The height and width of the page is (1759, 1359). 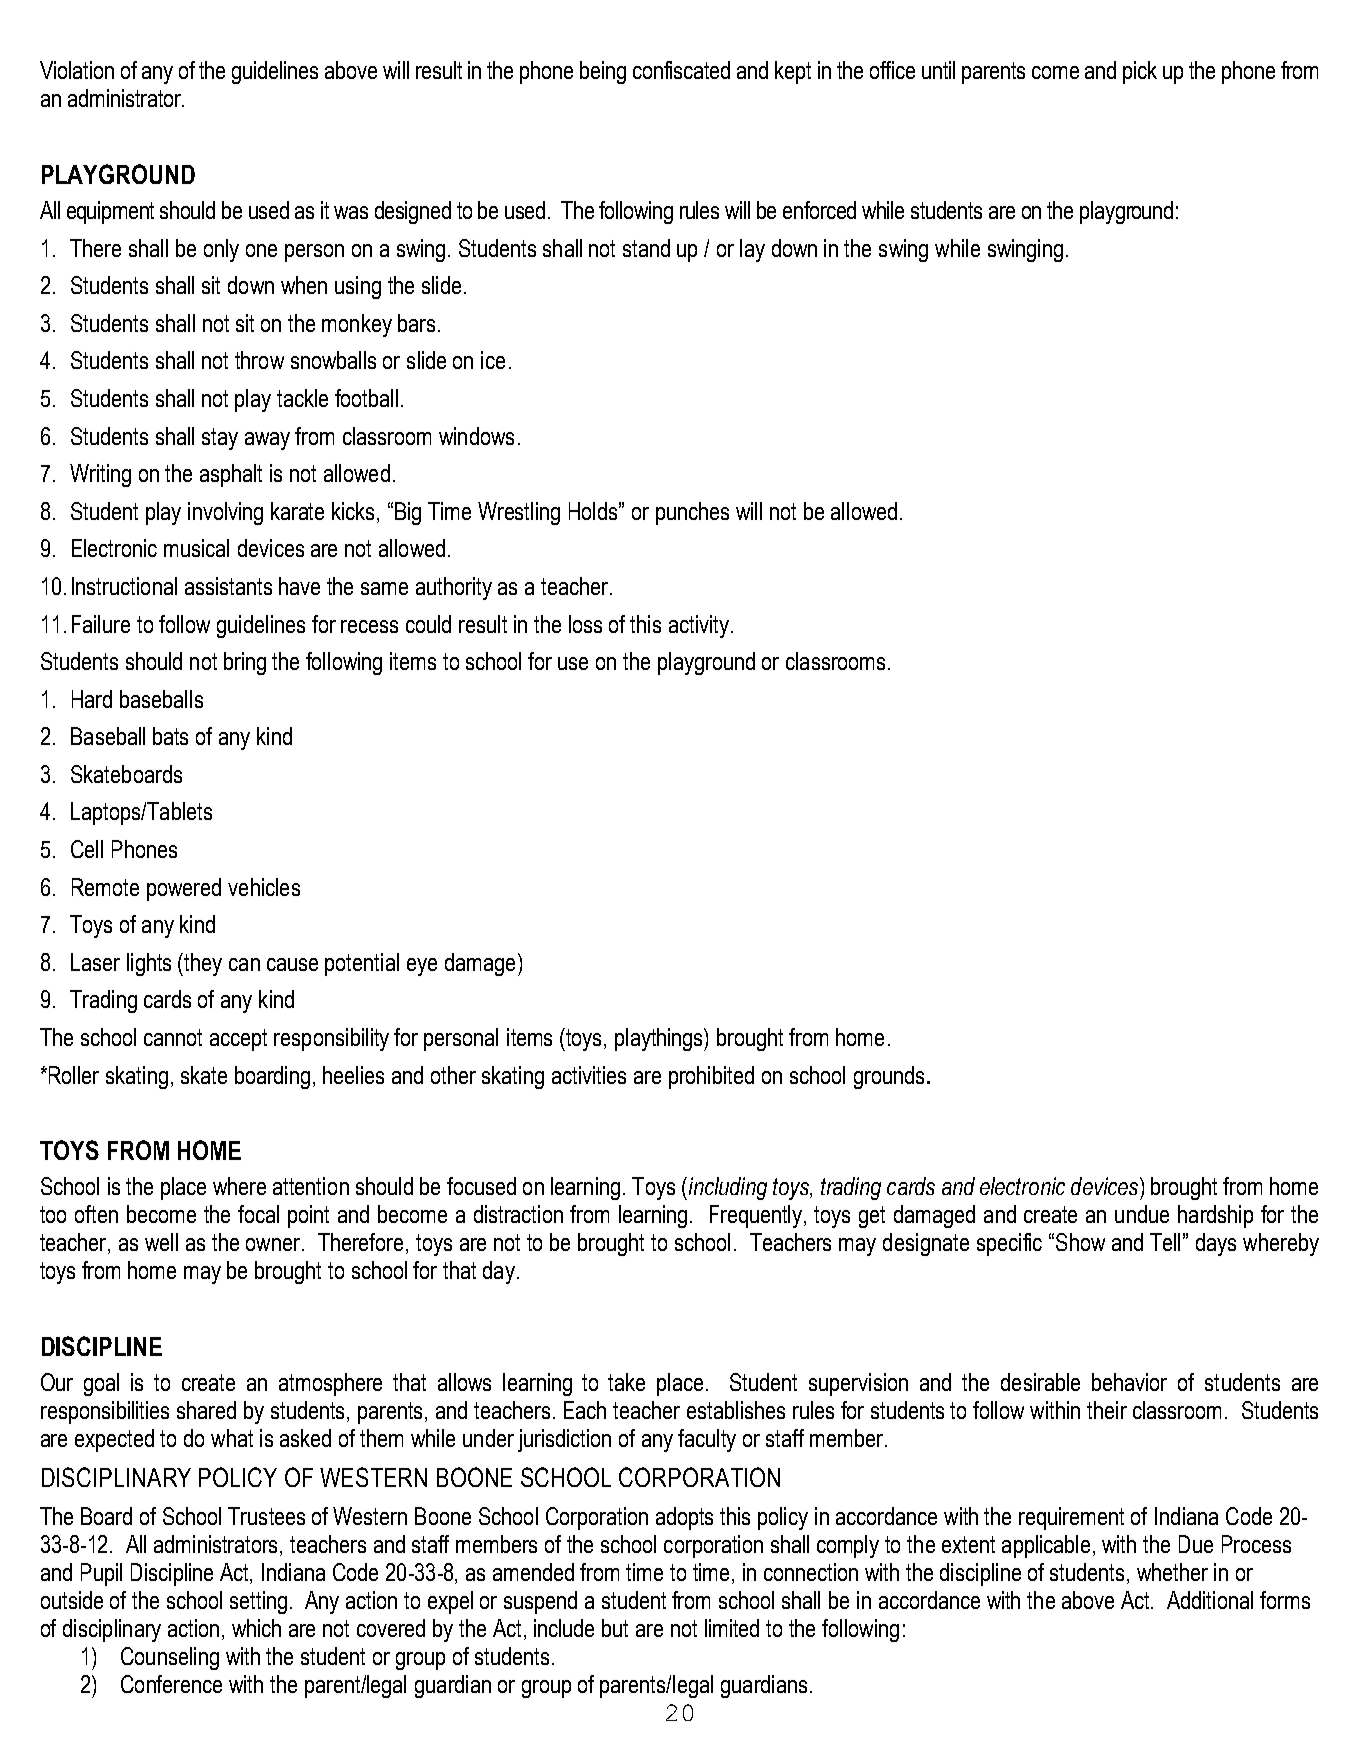 What do you see at coordinates (1140, 72) in the page?
I see `pick` at bounding box center [1140, 72].
